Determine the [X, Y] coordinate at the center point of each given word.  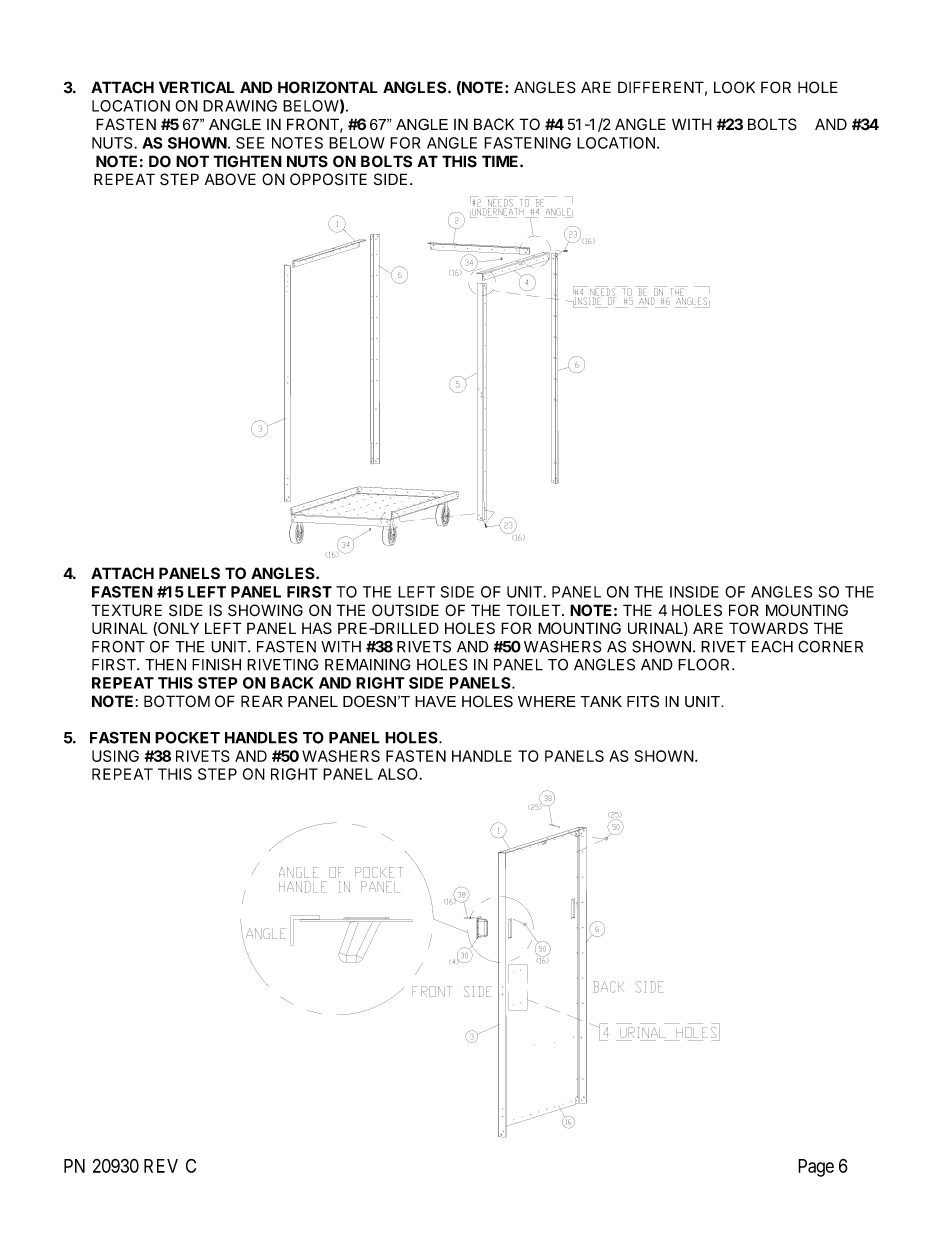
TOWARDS [768, 628]
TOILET [534, 610]
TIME [501, 161]
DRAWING [240, 106]
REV [161, 1166]
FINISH [216, 664]
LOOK [734, 87]
